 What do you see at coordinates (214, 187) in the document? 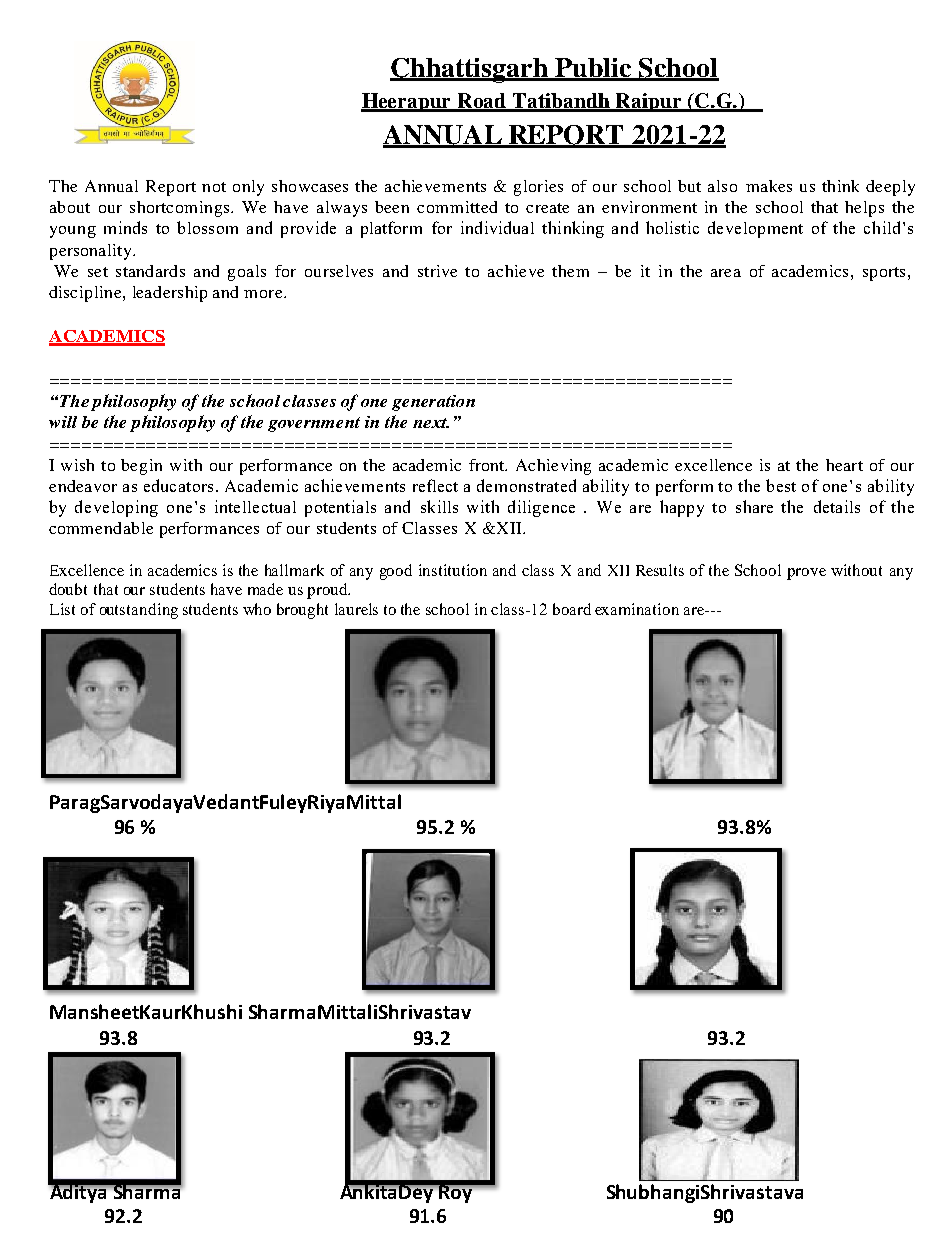
I see `not` at bounding box center [214, 187].
